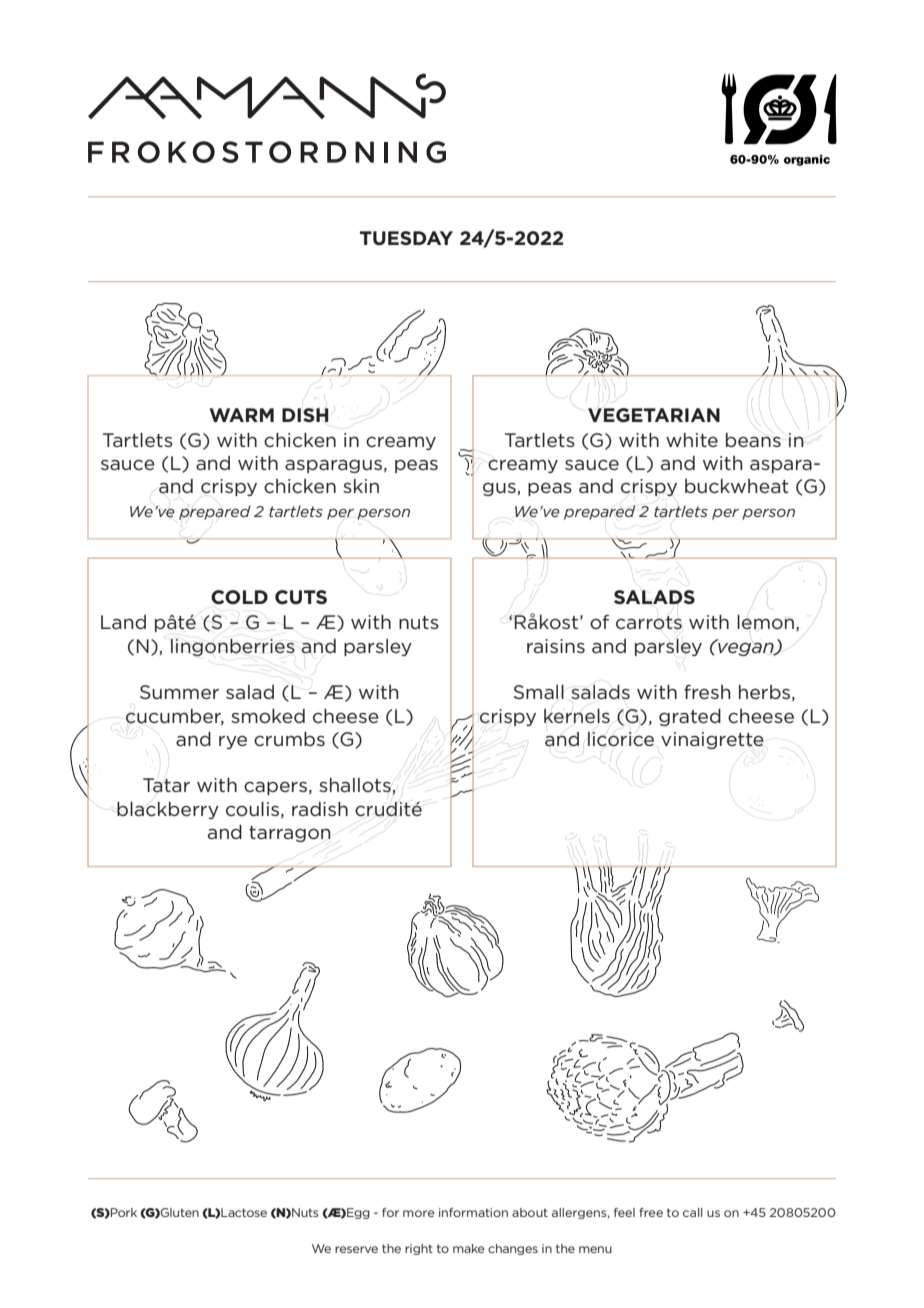 This screenshot has width=924, height=1308. I want to click on VEGETARIAN, so click(654, 415).
